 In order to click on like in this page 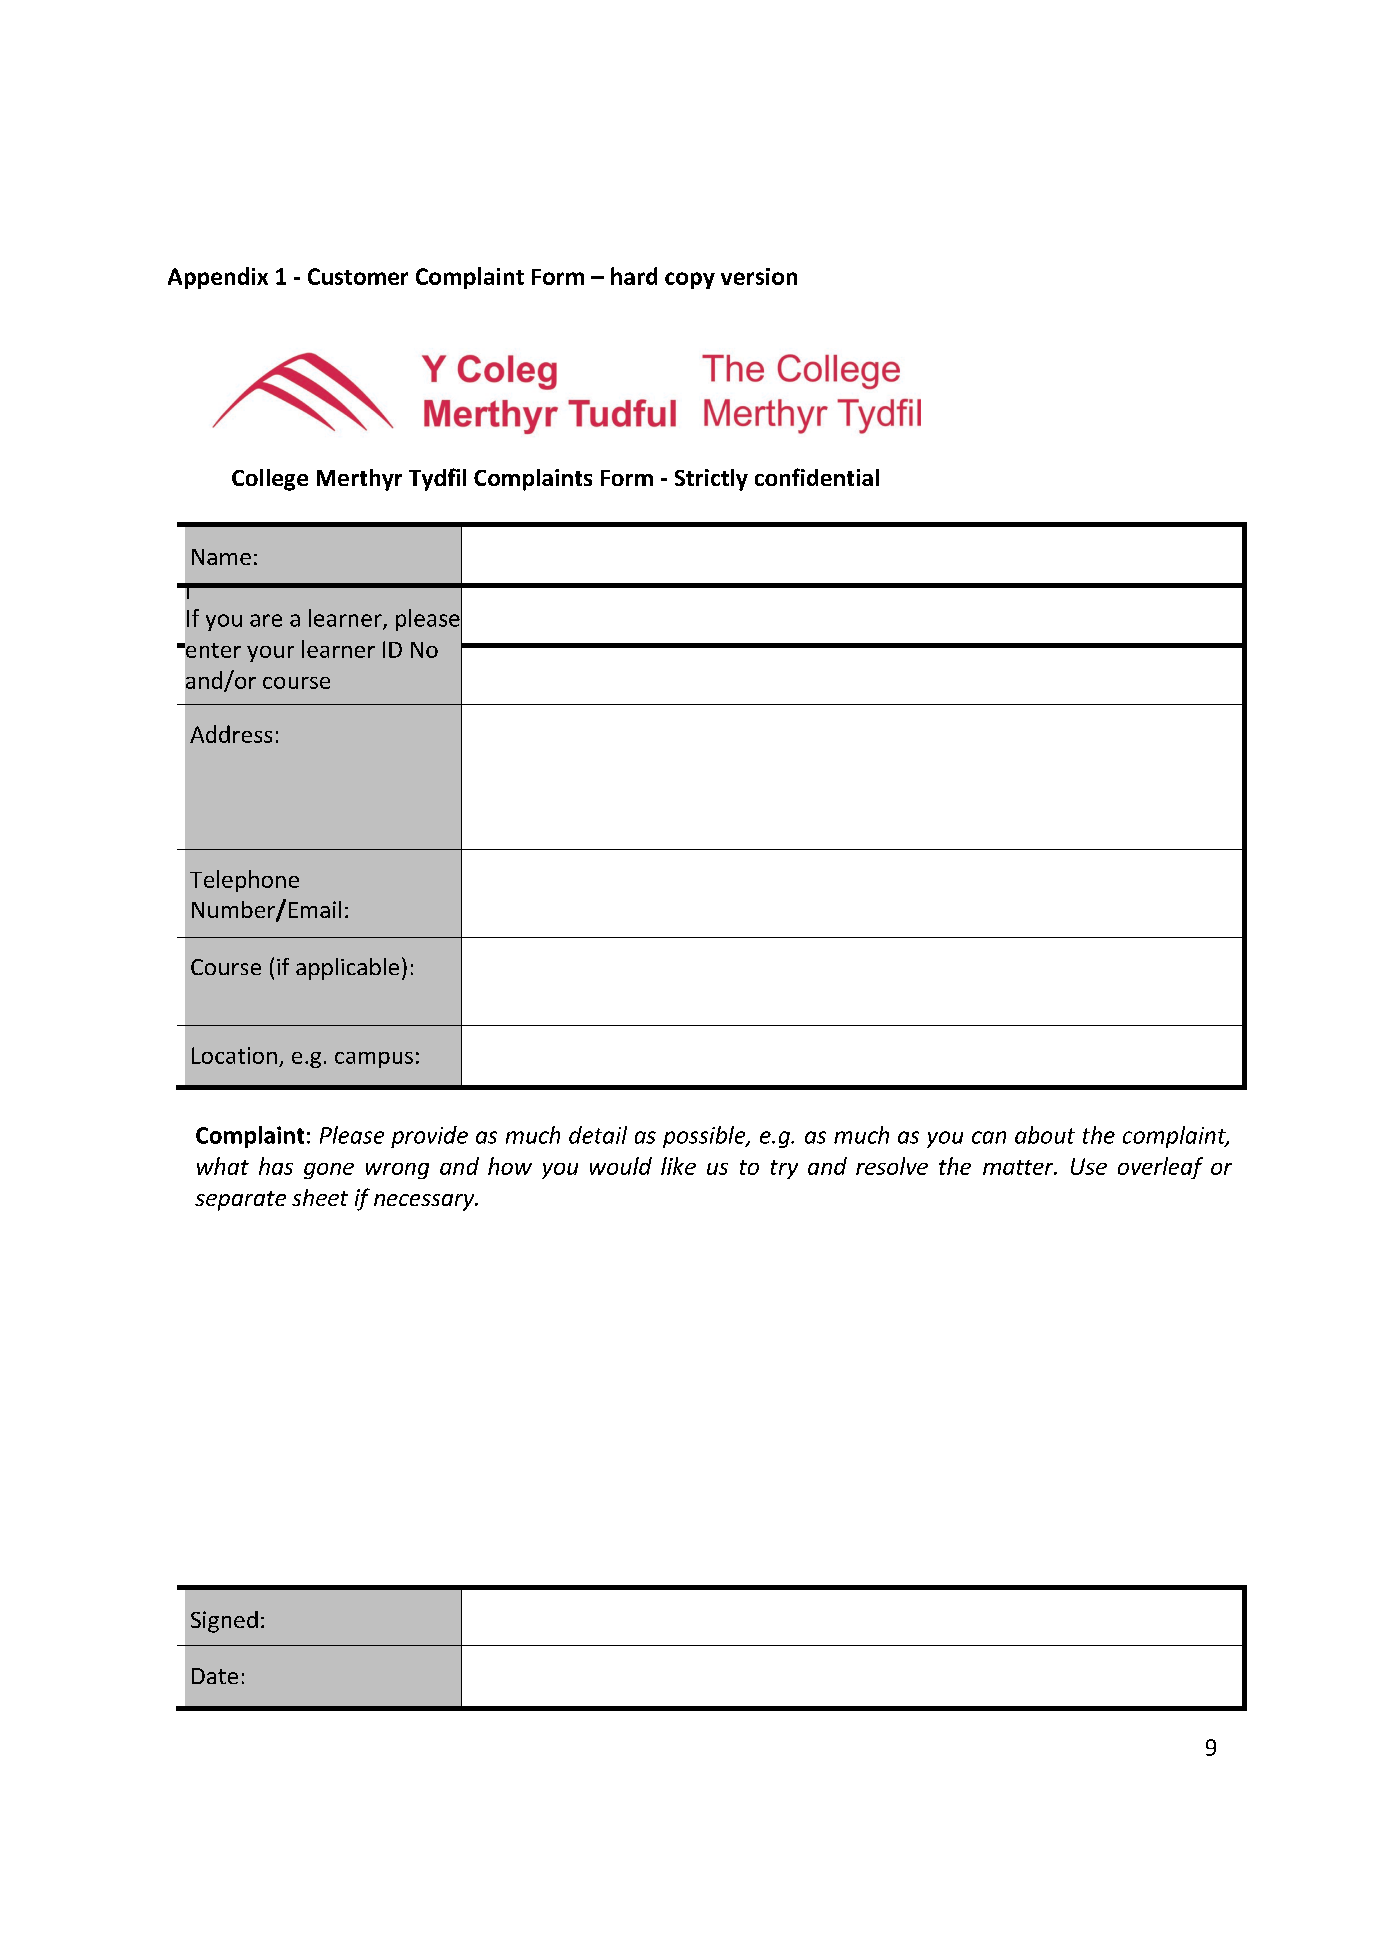, I will do `click(678, 1166)`.
